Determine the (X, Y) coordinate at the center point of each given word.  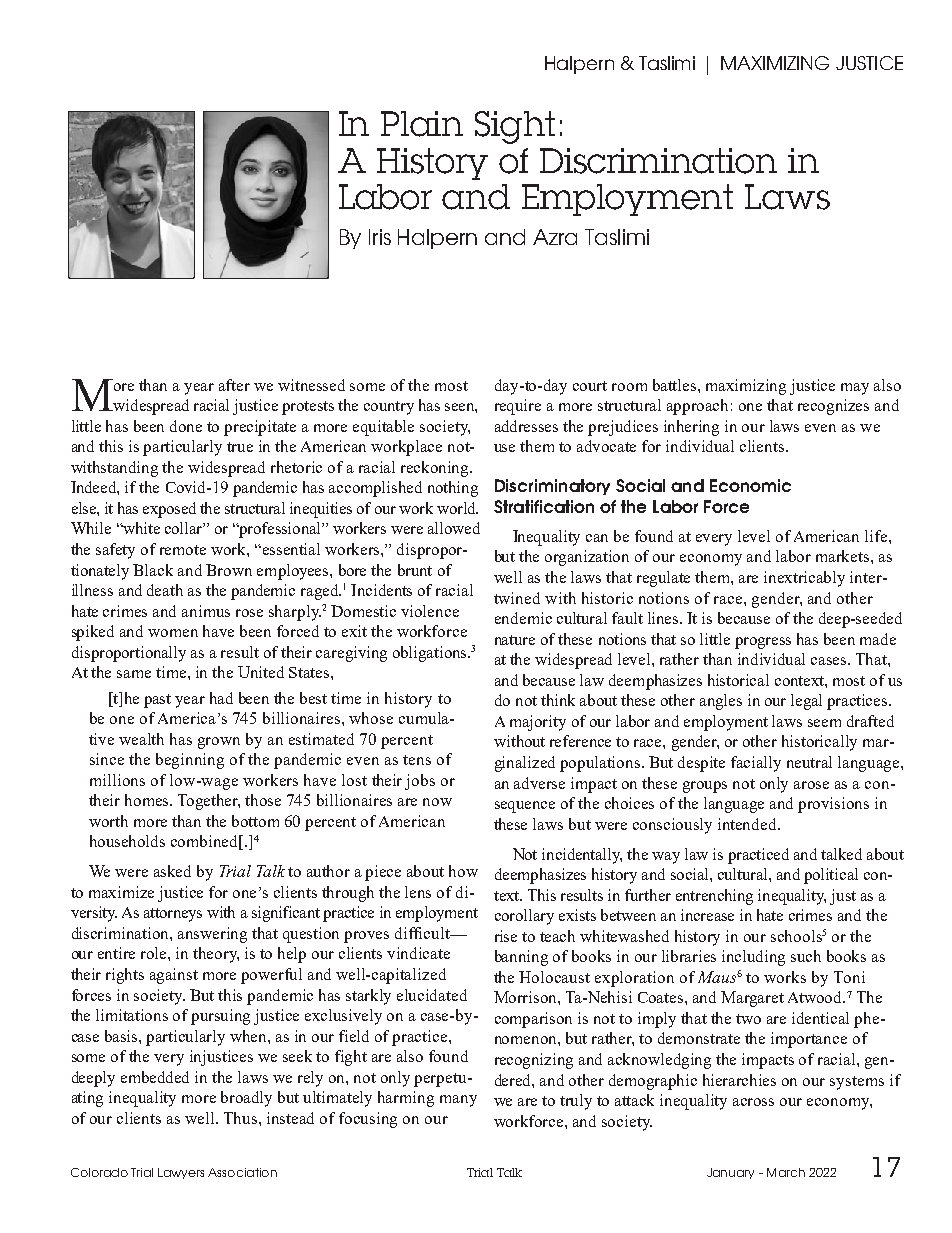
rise (506, 936)
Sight (515, 127)
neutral (809, 762)
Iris (380, 237)
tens (417, 760)
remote (183, 550)
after (234, 385)
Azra (555, 237)
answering (212, 935)
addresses (526, 426)
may (855, 389)
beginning (190, 761)
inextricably (804, 579)
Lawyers (181, 1173)
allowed (454, 528)
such (806, 956)
